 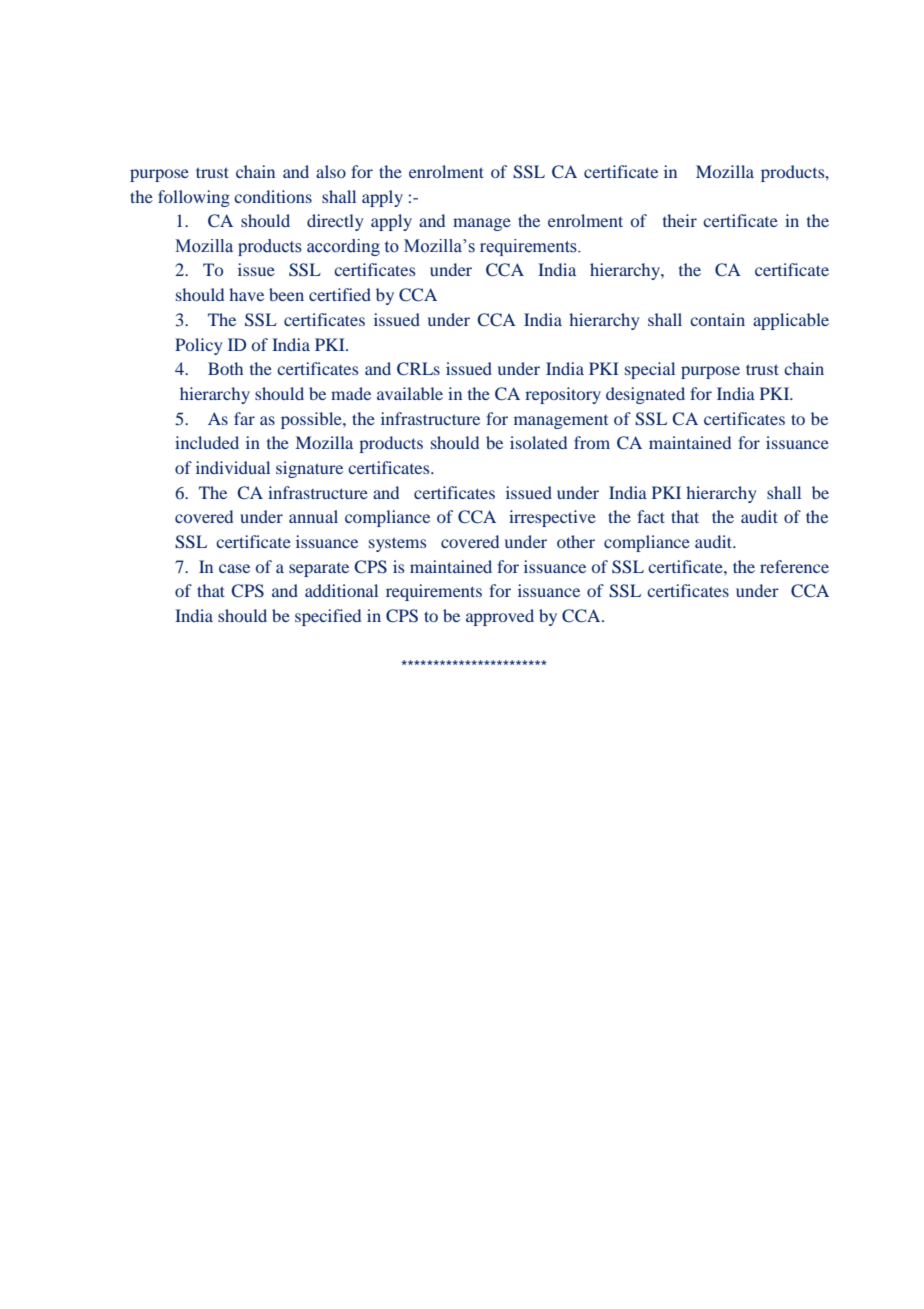 I want to click on also, so click(x=331, y=171).
